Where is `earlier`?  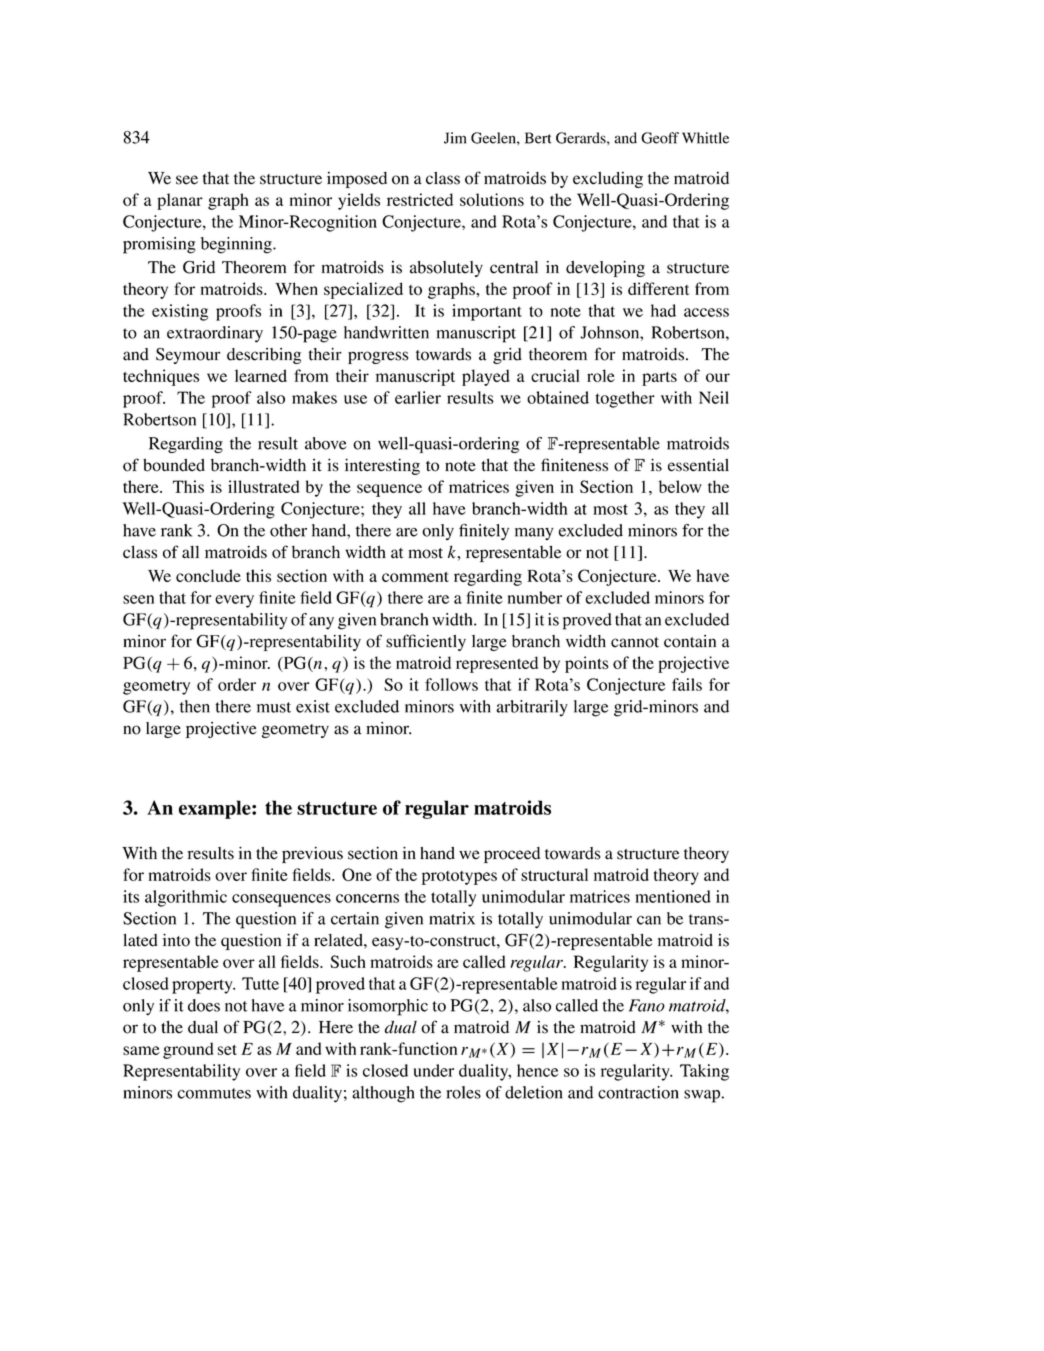
earlier is located at coordinates (418, 397).
